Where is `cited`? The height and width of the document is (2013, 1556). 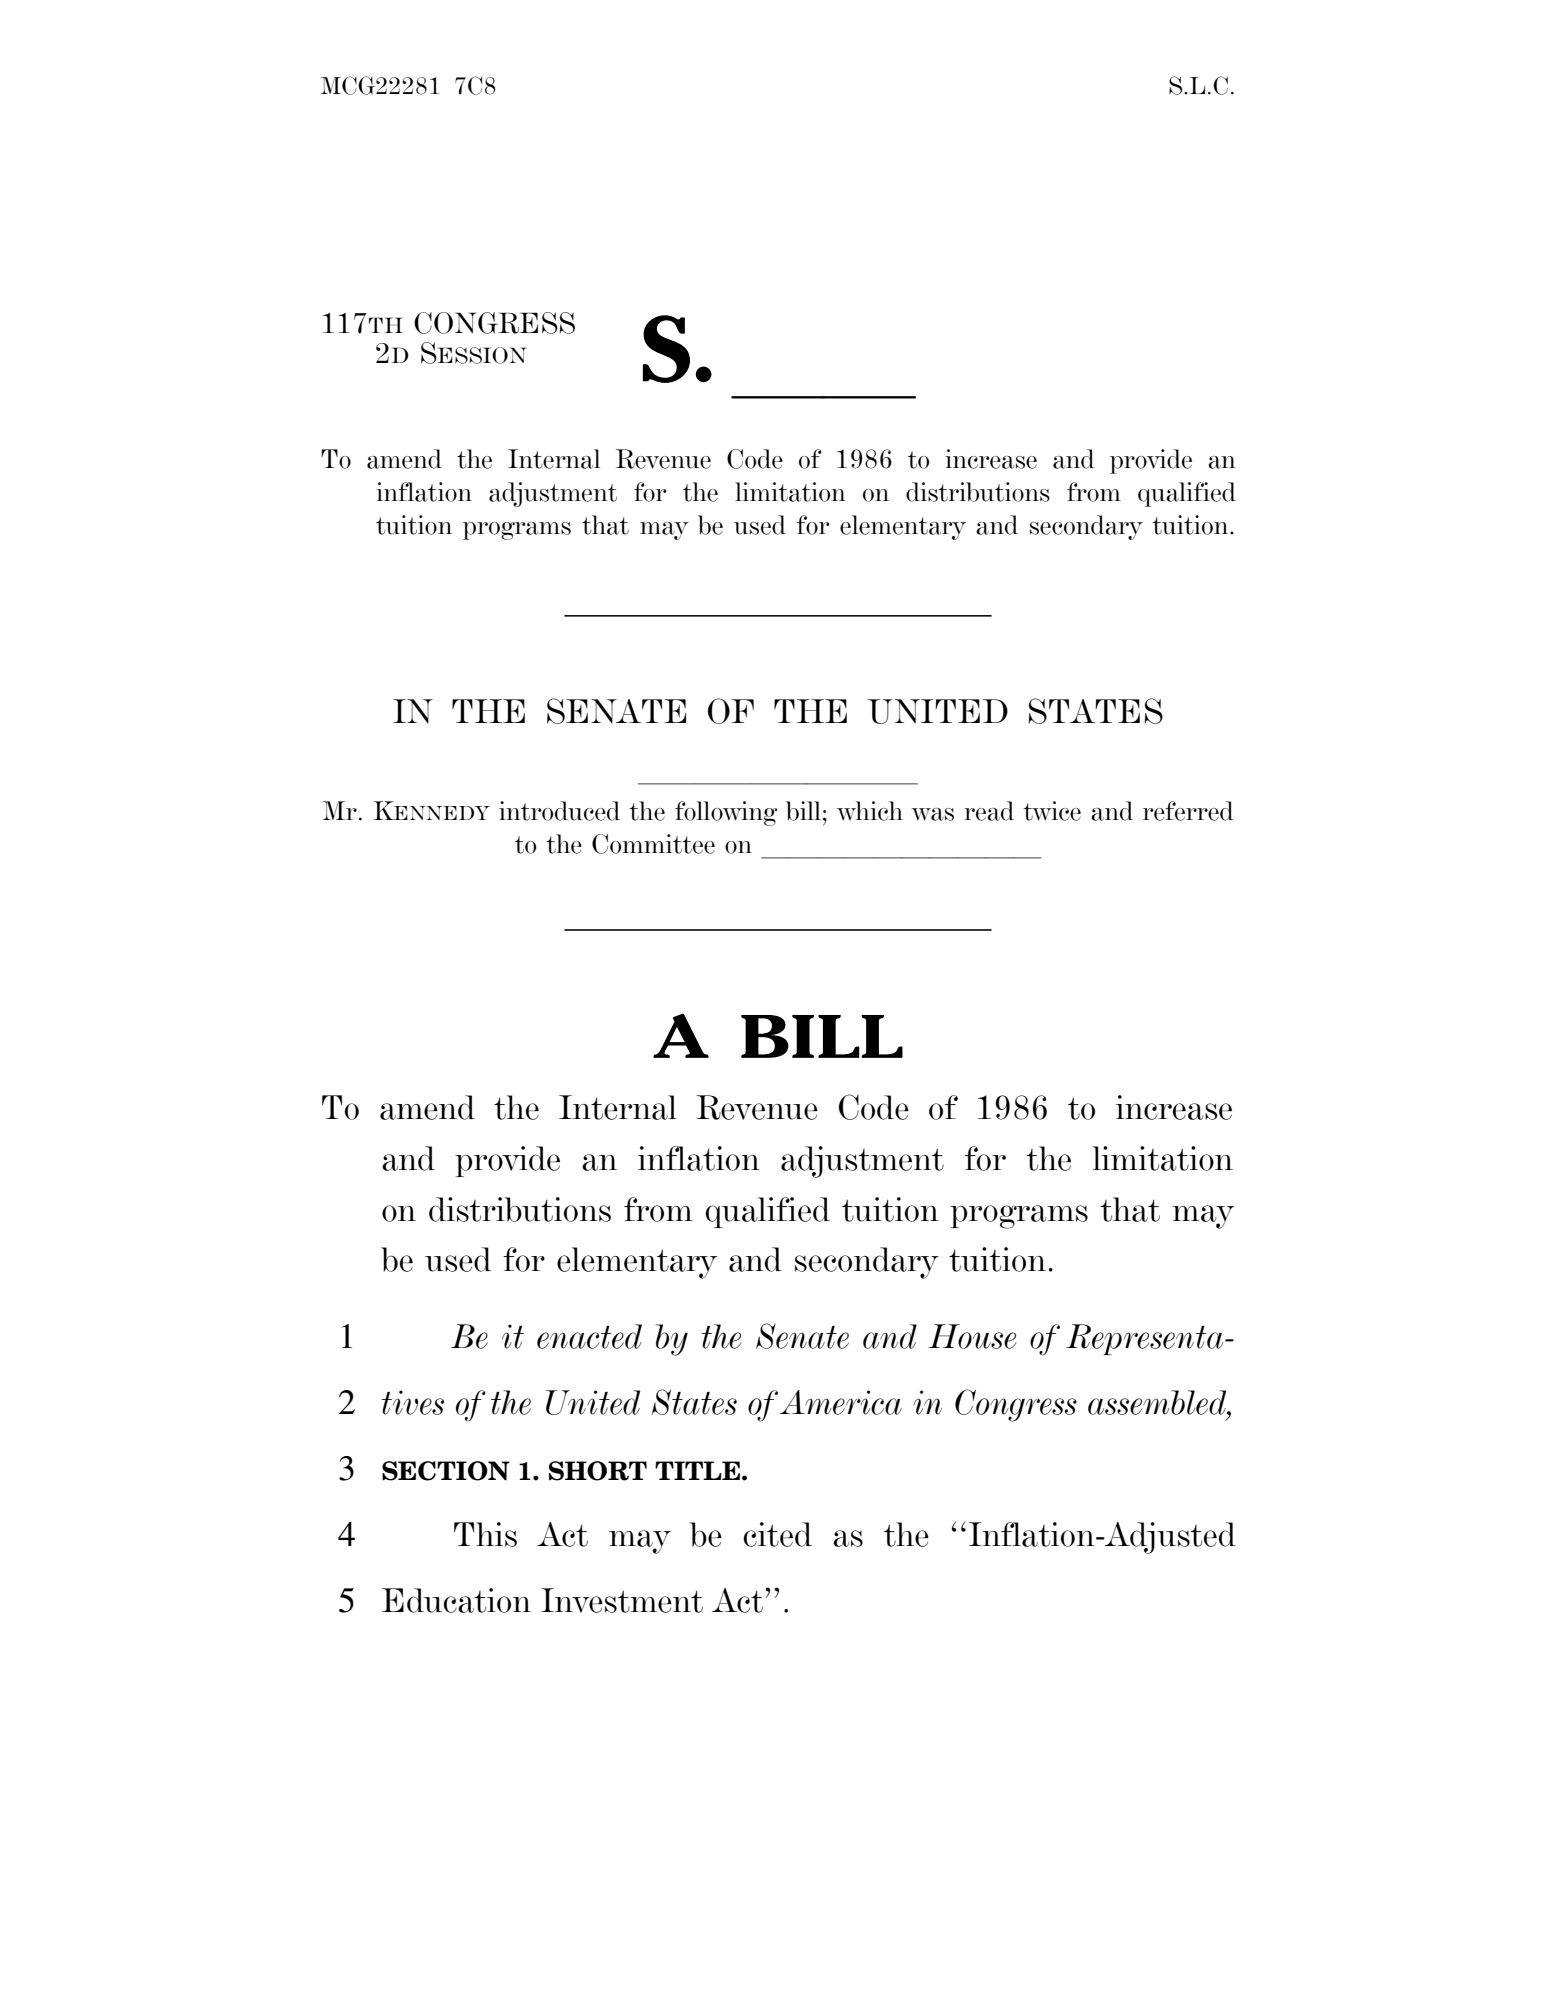
cited is located at coordinates (777, 1534).
